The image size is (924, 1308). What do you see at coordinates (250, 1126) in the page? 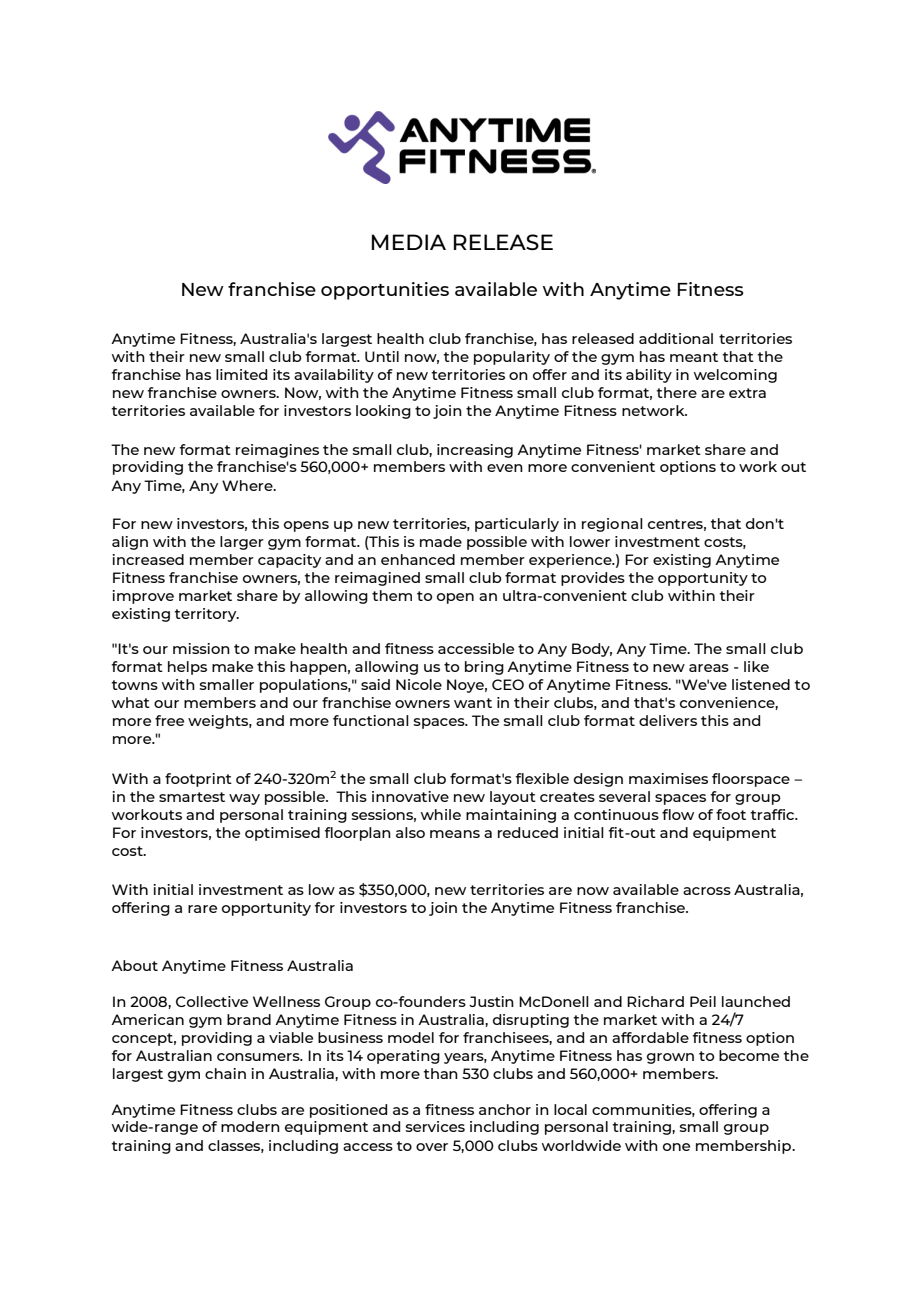
I see `modern` at bounding box center [250, 1126].
